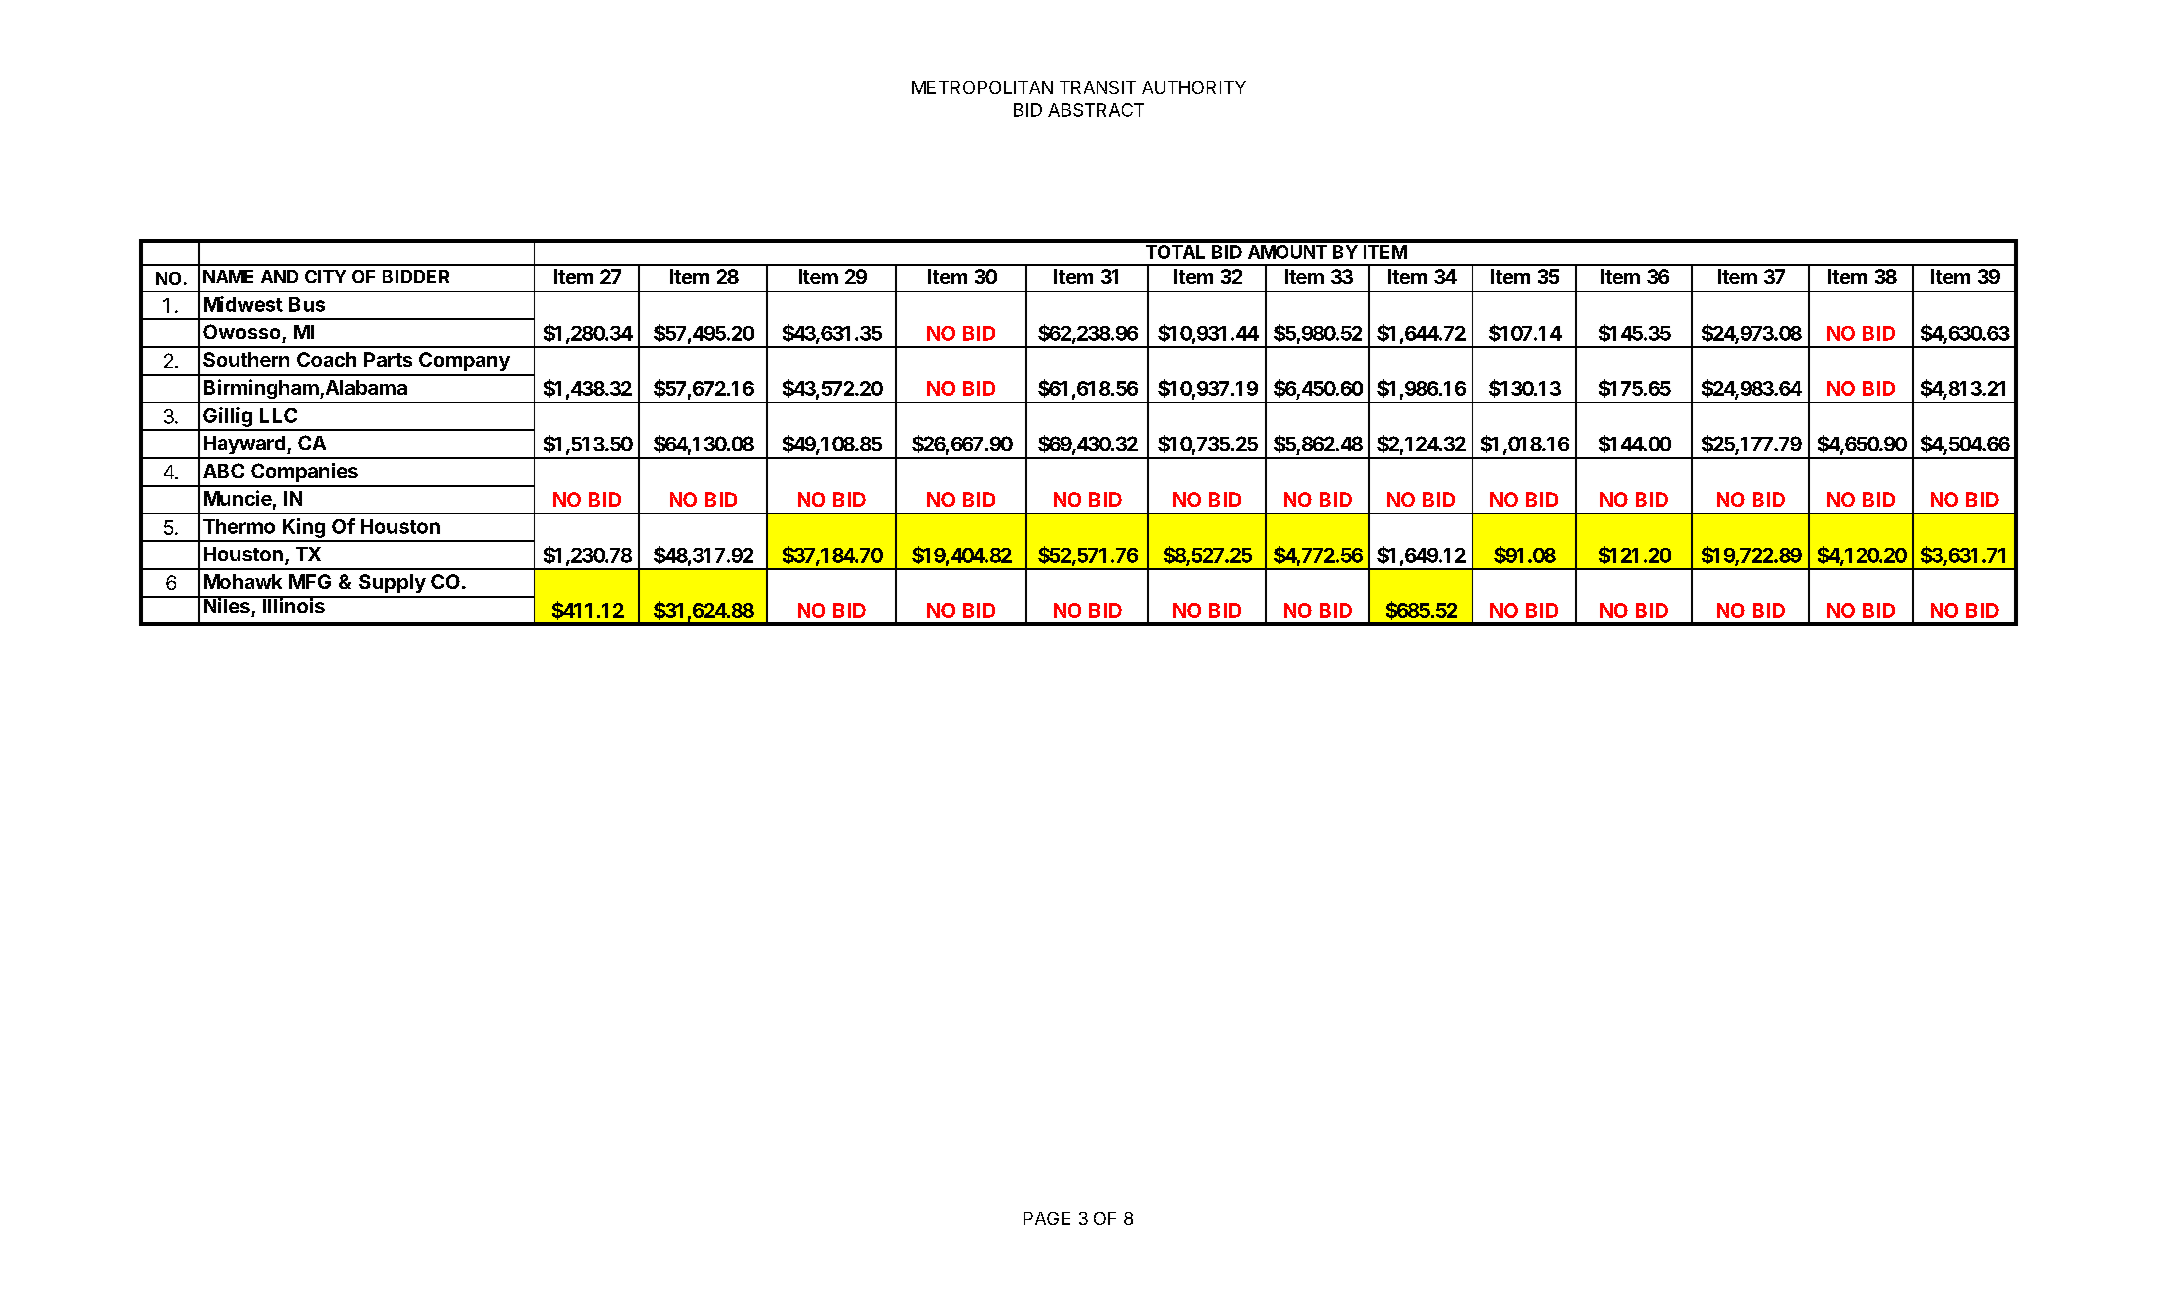 This screenshot has width=2157, height=1310. Describe the element at coordinates (293, 604) in the screenshot. I see `Illinois` at that location.
